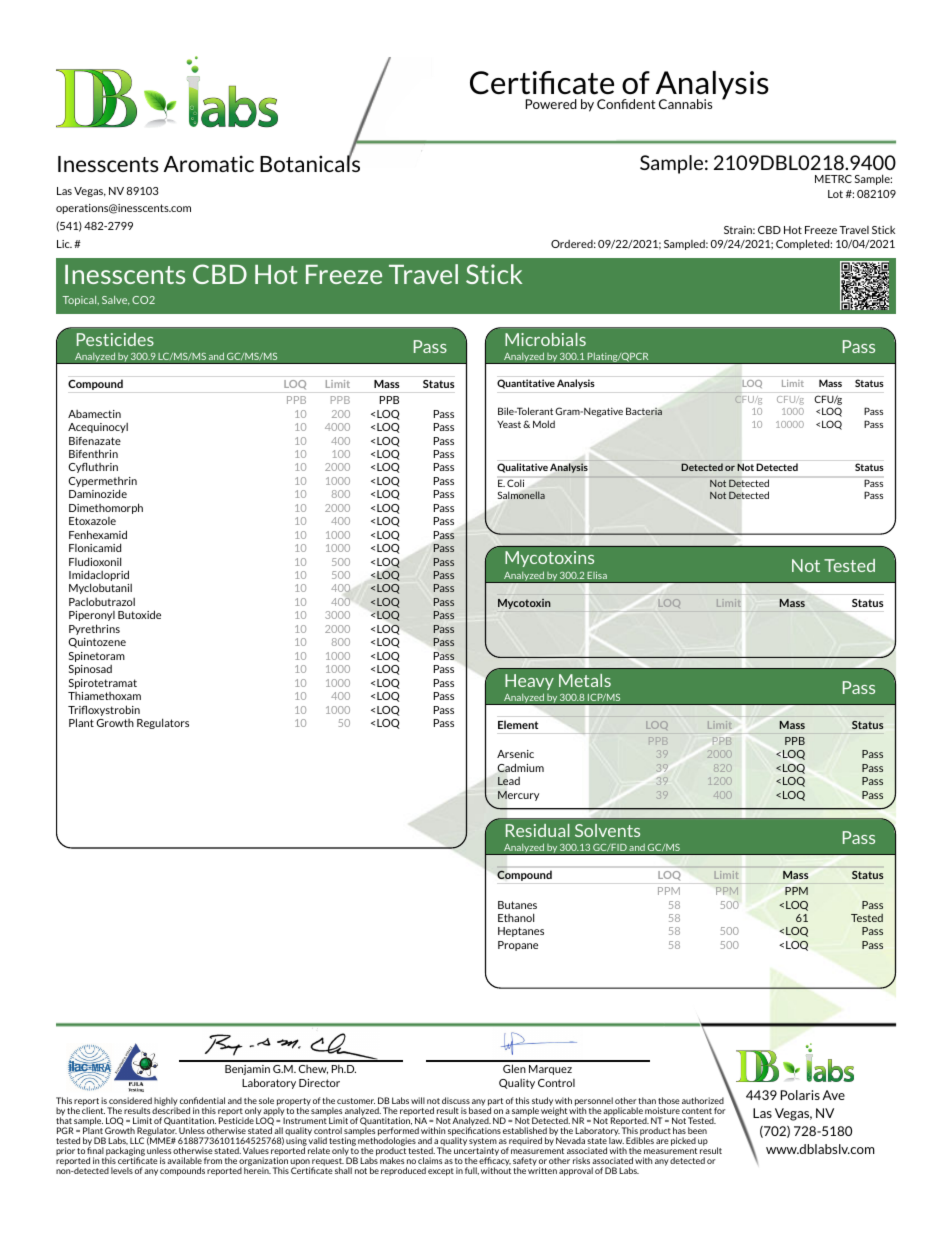 This document has width=952, height=1233. What do you see at coordinates (137, 1140) in the document?
I see `LLC` at bounding box center [137, 1140].
